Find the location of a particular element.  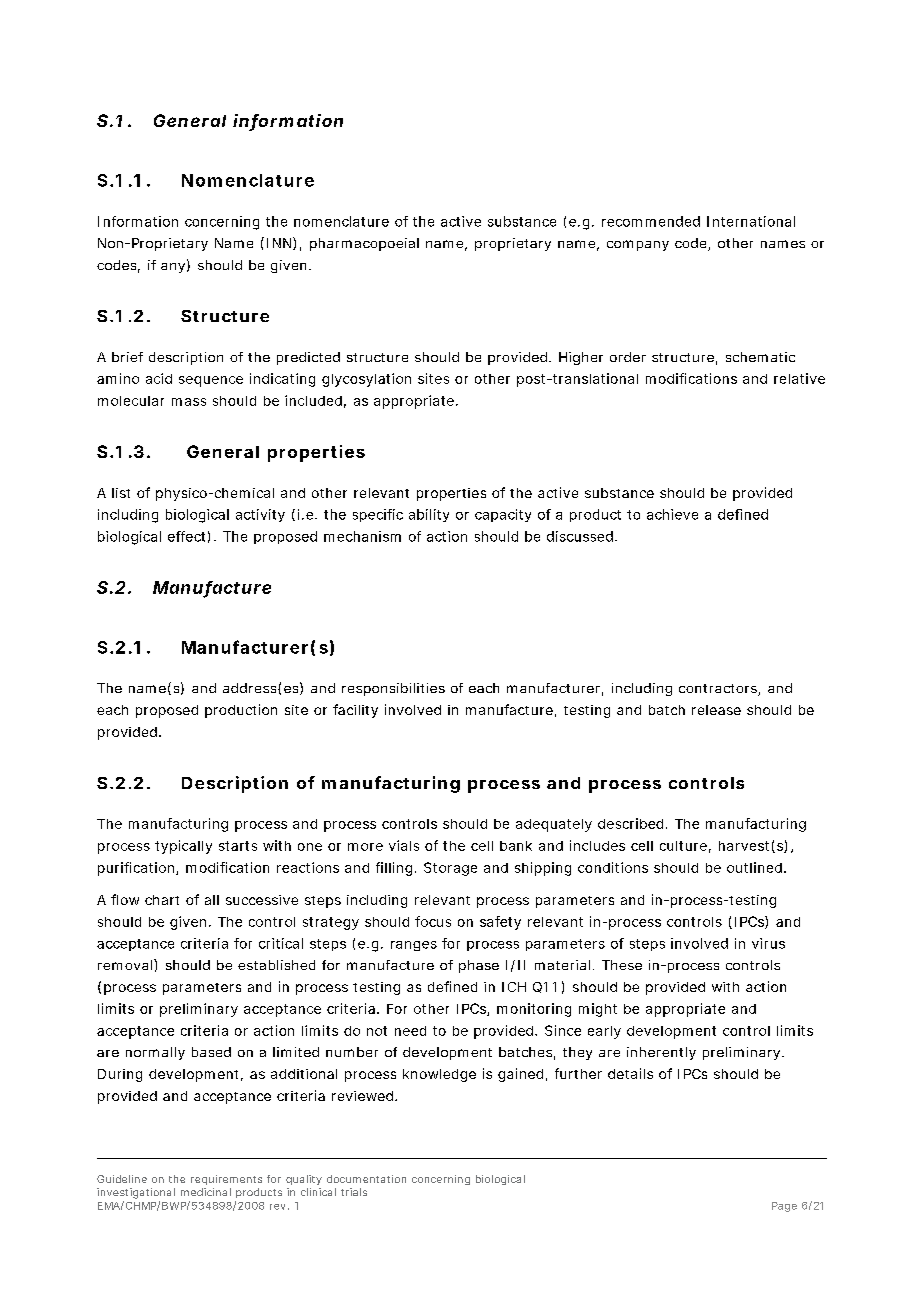

International is located at coordinates (751, 221).
